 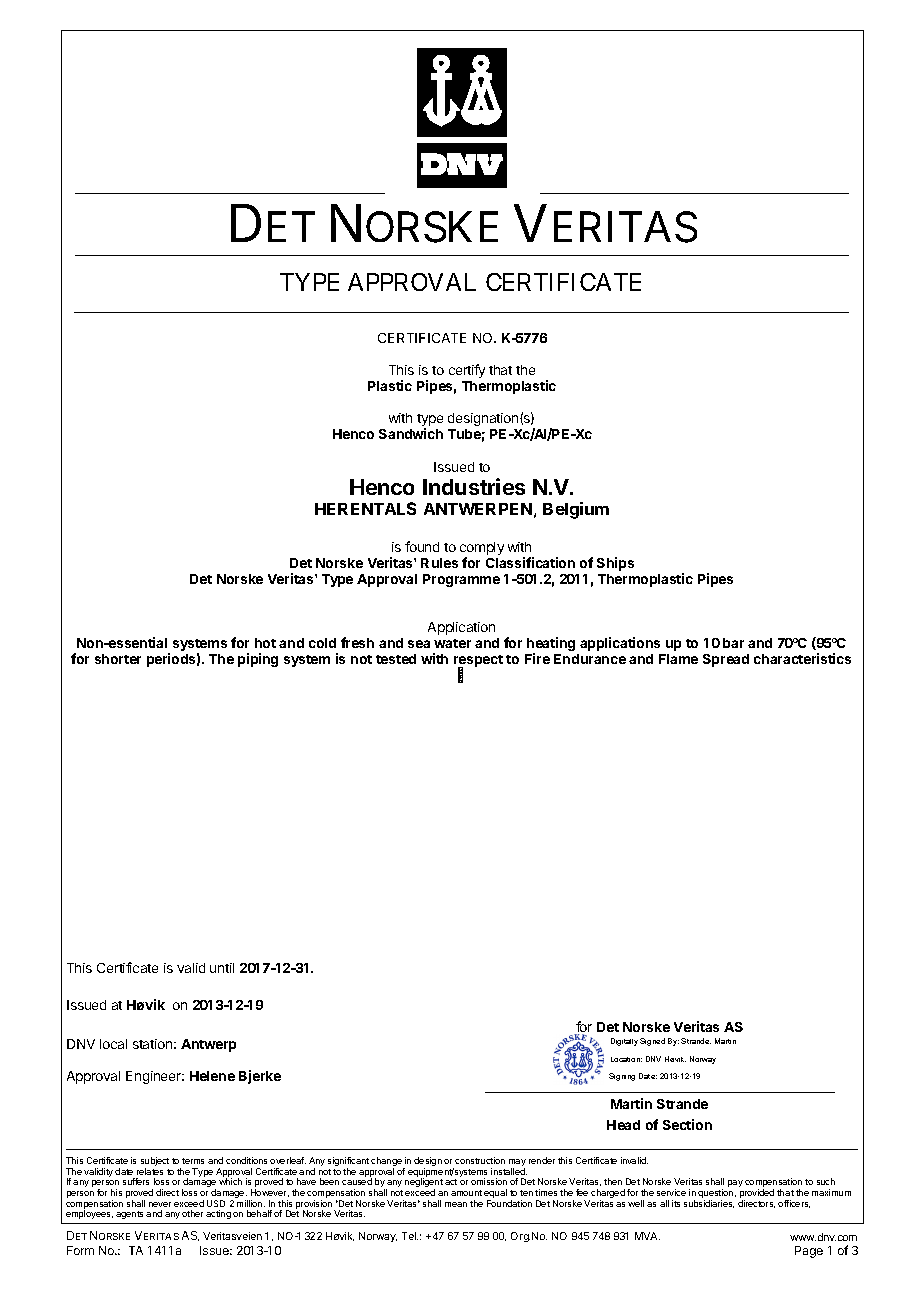 What do you see at coordinates (222, 968) in the image?
I see `until` at bounding box center [222, 968].
